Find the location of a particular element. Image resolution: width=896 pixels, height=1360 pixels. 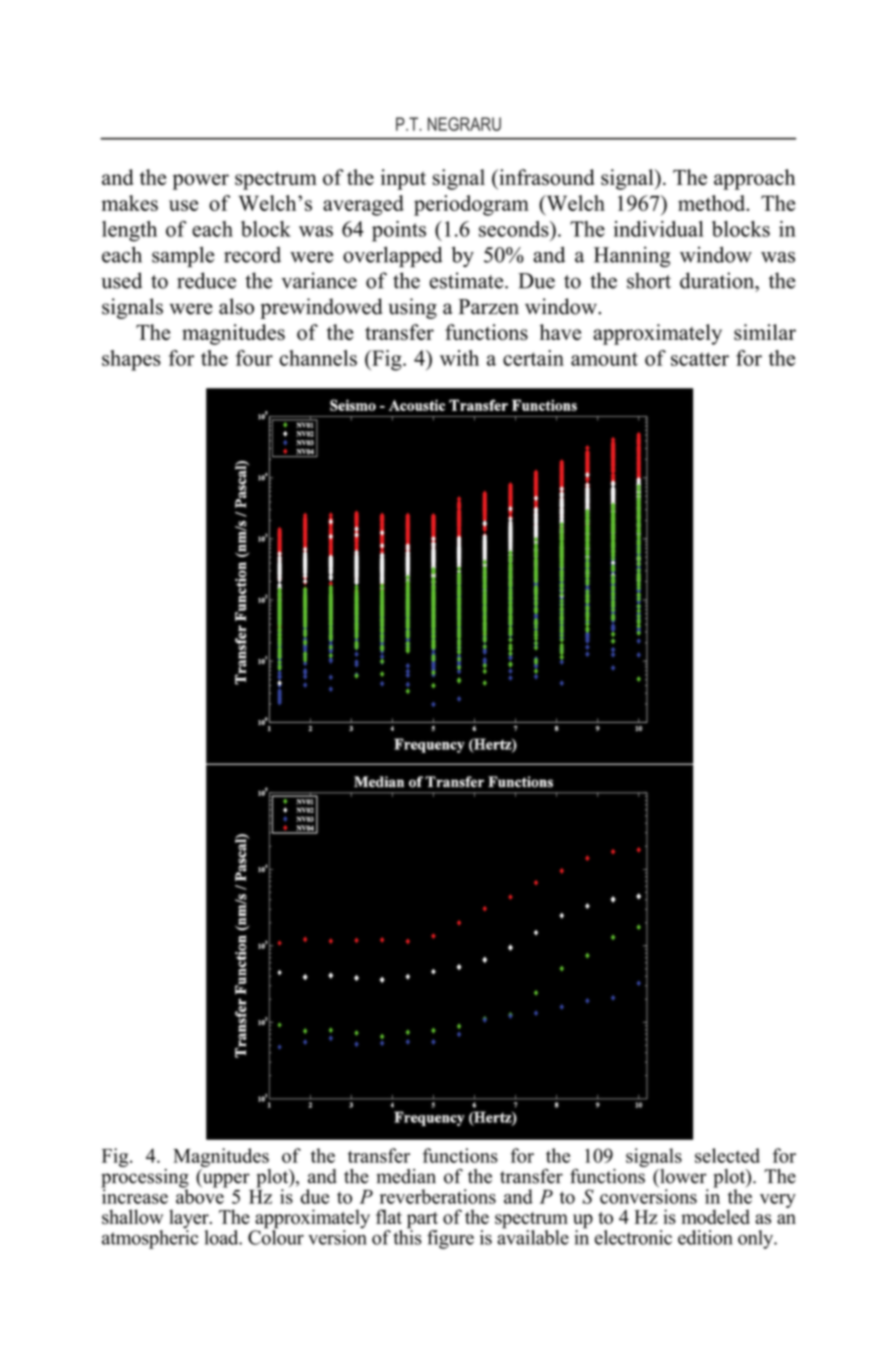

above is located at coordinates (201, 1195).
